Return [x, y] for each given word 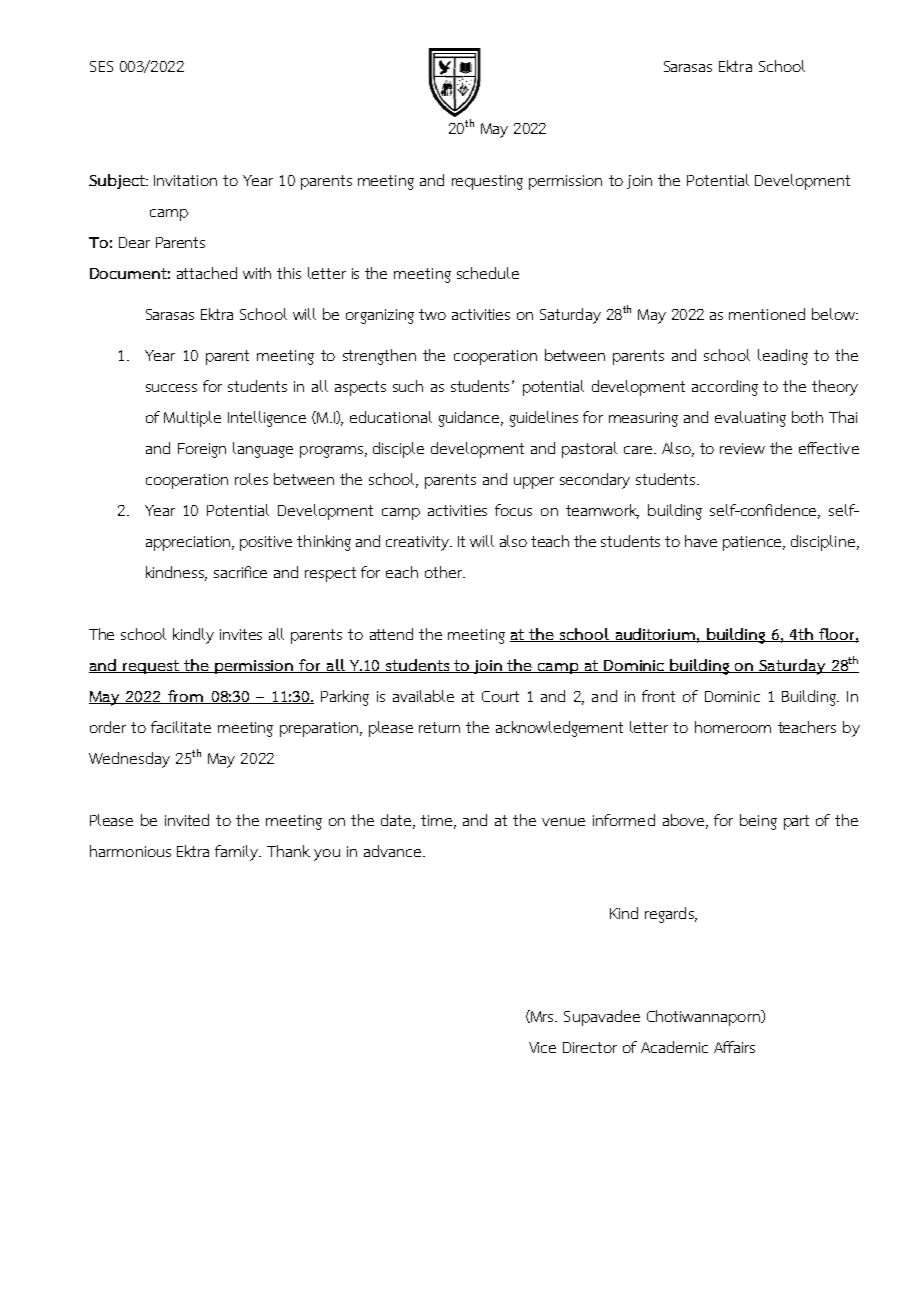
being [758, 822]
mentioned [767, 314]
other [445, 572]
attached [207, 273]
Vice [542, 1047]
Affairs [734, 1047]
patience [753, 543]
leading [783, 357]
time [438, 822]
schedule [488, 273]
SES [101, 66]
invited [187, 820]
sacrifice [240, 572]
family [238, 853]
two [432, 314]
